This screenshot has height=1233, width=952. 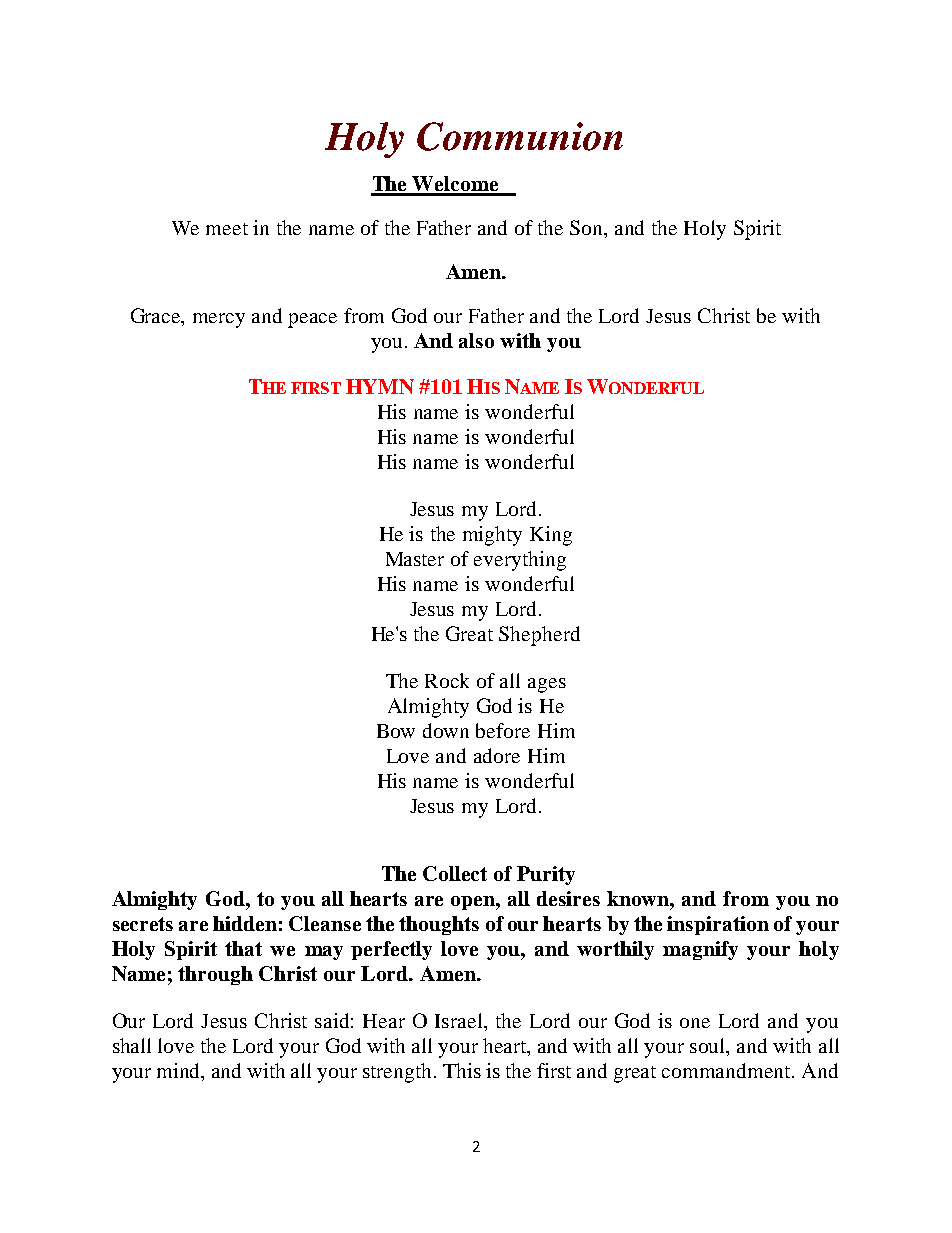 I want to click on shall, so click(x=132, y=1045).
